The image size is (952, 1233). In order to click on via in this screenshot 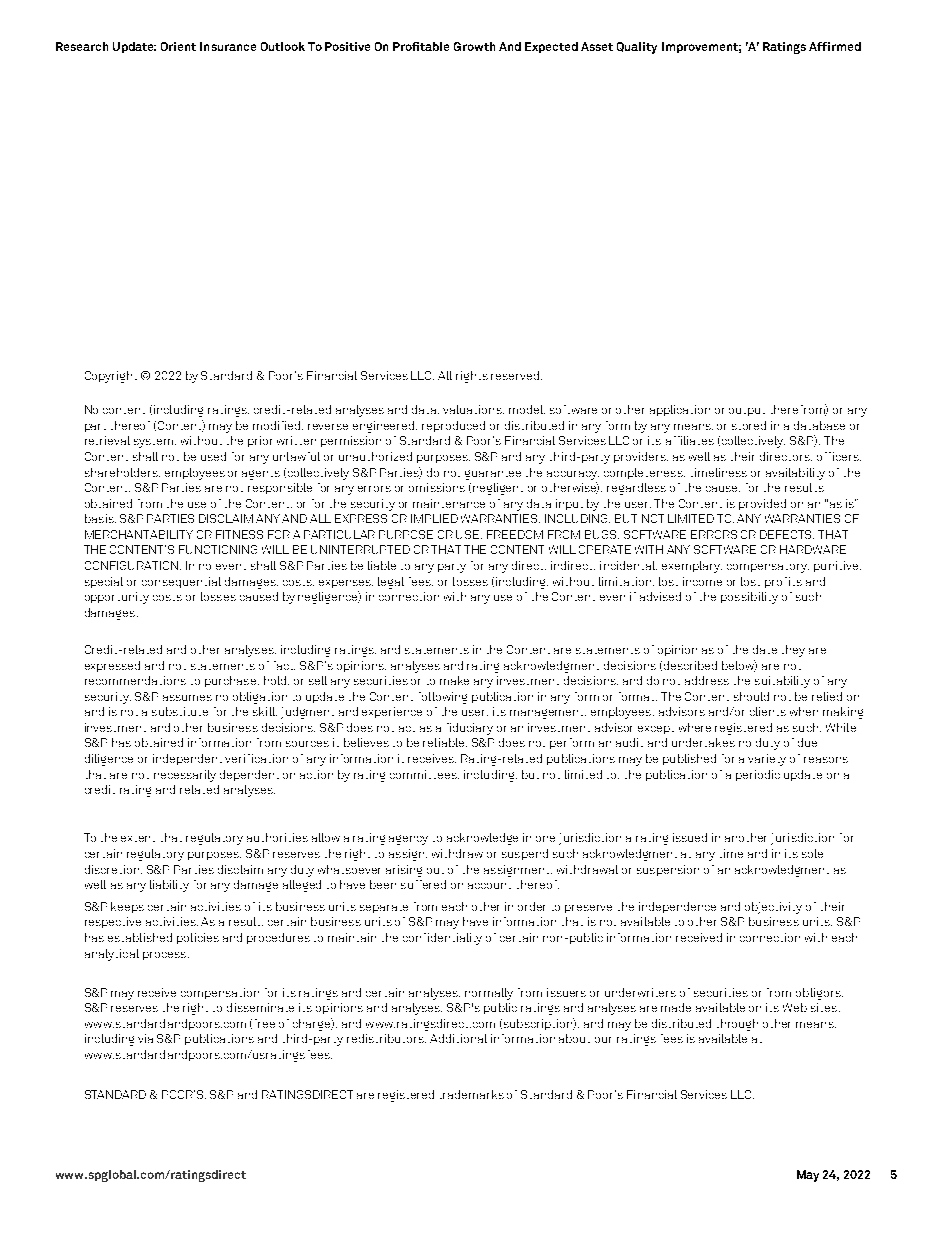, I will do `click(145, 1038)`.
